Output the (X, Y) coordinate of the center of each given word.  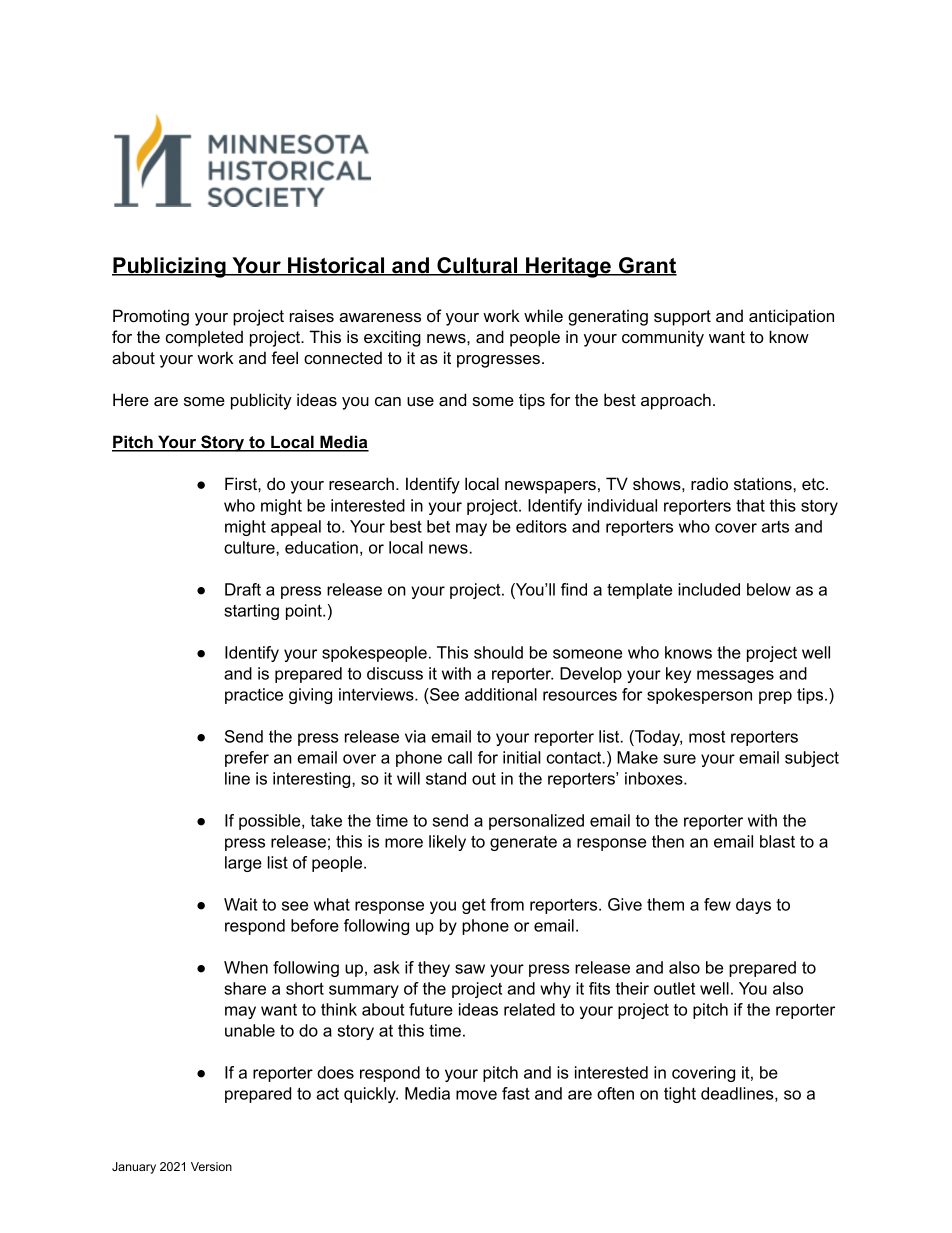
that (750, 505)
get (474, 906)
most (707, 737)
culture (250, 547)
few (717, 904)
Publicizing (170, 267)
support (682, 318)
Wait (241, 904)
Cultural (477, 266)
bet (438, 526)
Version (211, 1166)
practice (254, 696)
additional (501, 694)
